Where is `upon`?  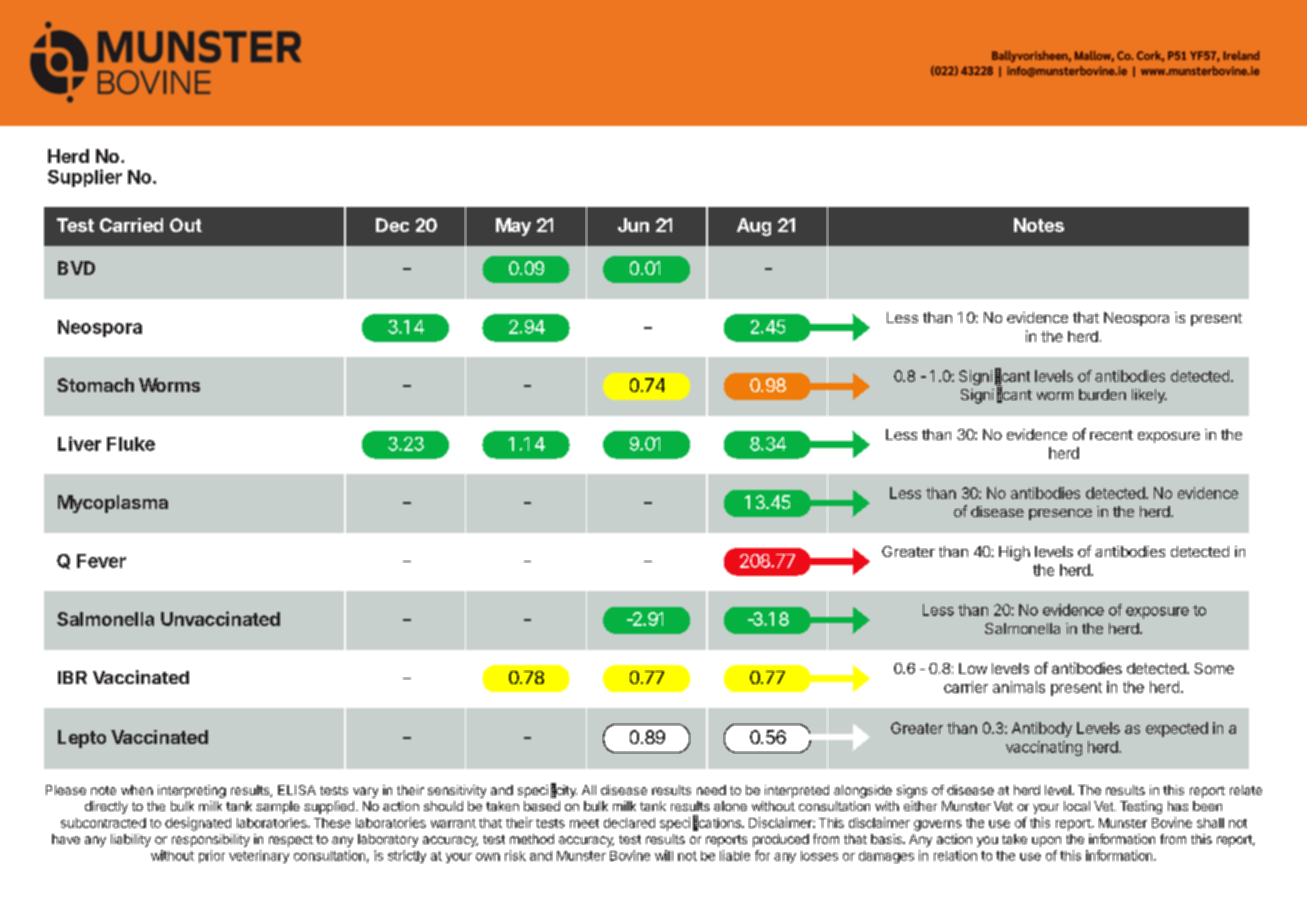
upon is located at coordinates (1046, 841).
